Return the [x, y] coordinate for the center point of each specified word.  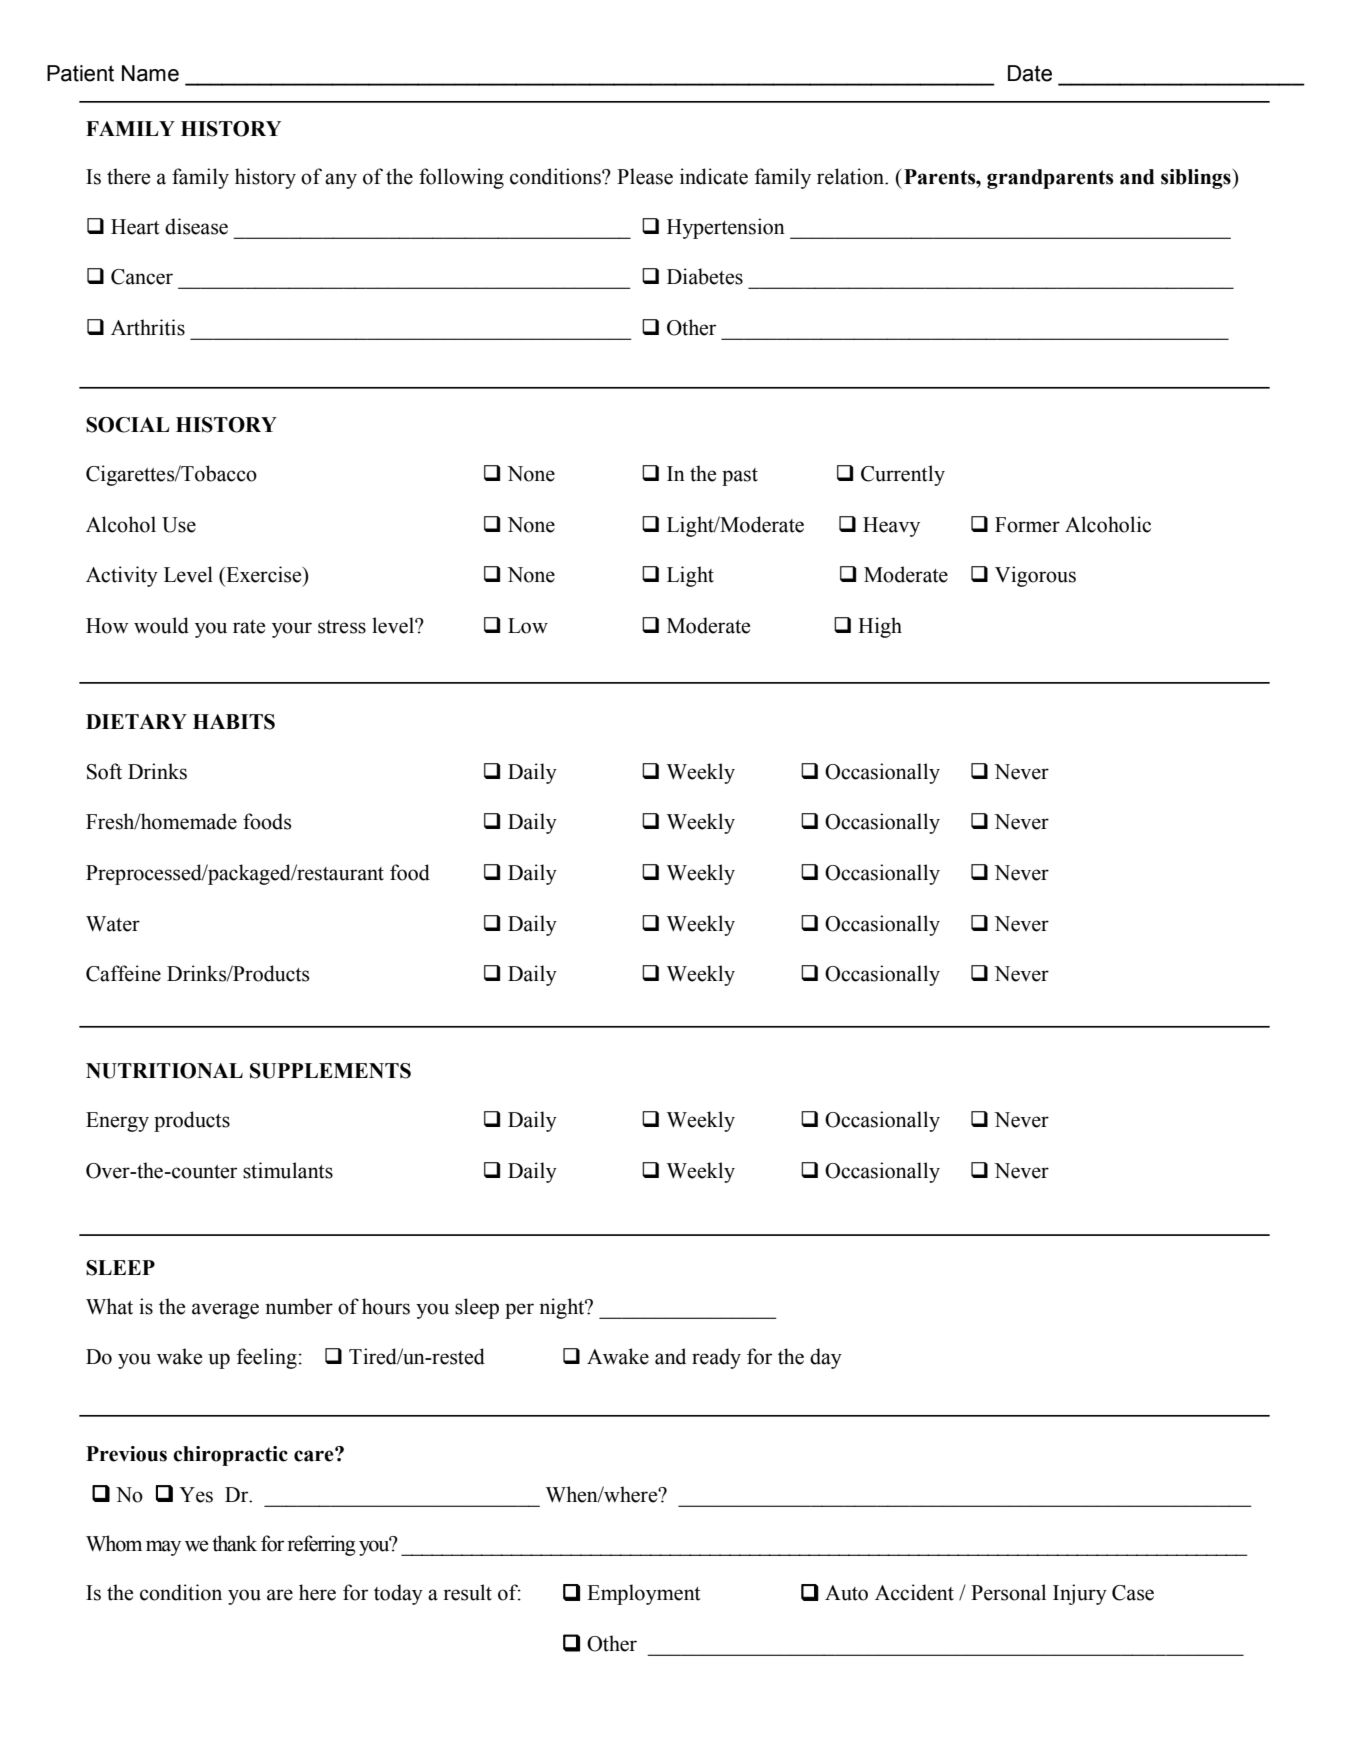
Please [645, 176]
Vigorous [1035, 576]
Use [179, 525]
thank [234, 1543]
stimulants [288, 1170]
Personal [1008, 1592]
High [880, 627]
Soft [104, 771]
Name [150, 73]
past [740, 477]
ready [716, 1358]
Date [1030, 73]
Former [1027, 525]
